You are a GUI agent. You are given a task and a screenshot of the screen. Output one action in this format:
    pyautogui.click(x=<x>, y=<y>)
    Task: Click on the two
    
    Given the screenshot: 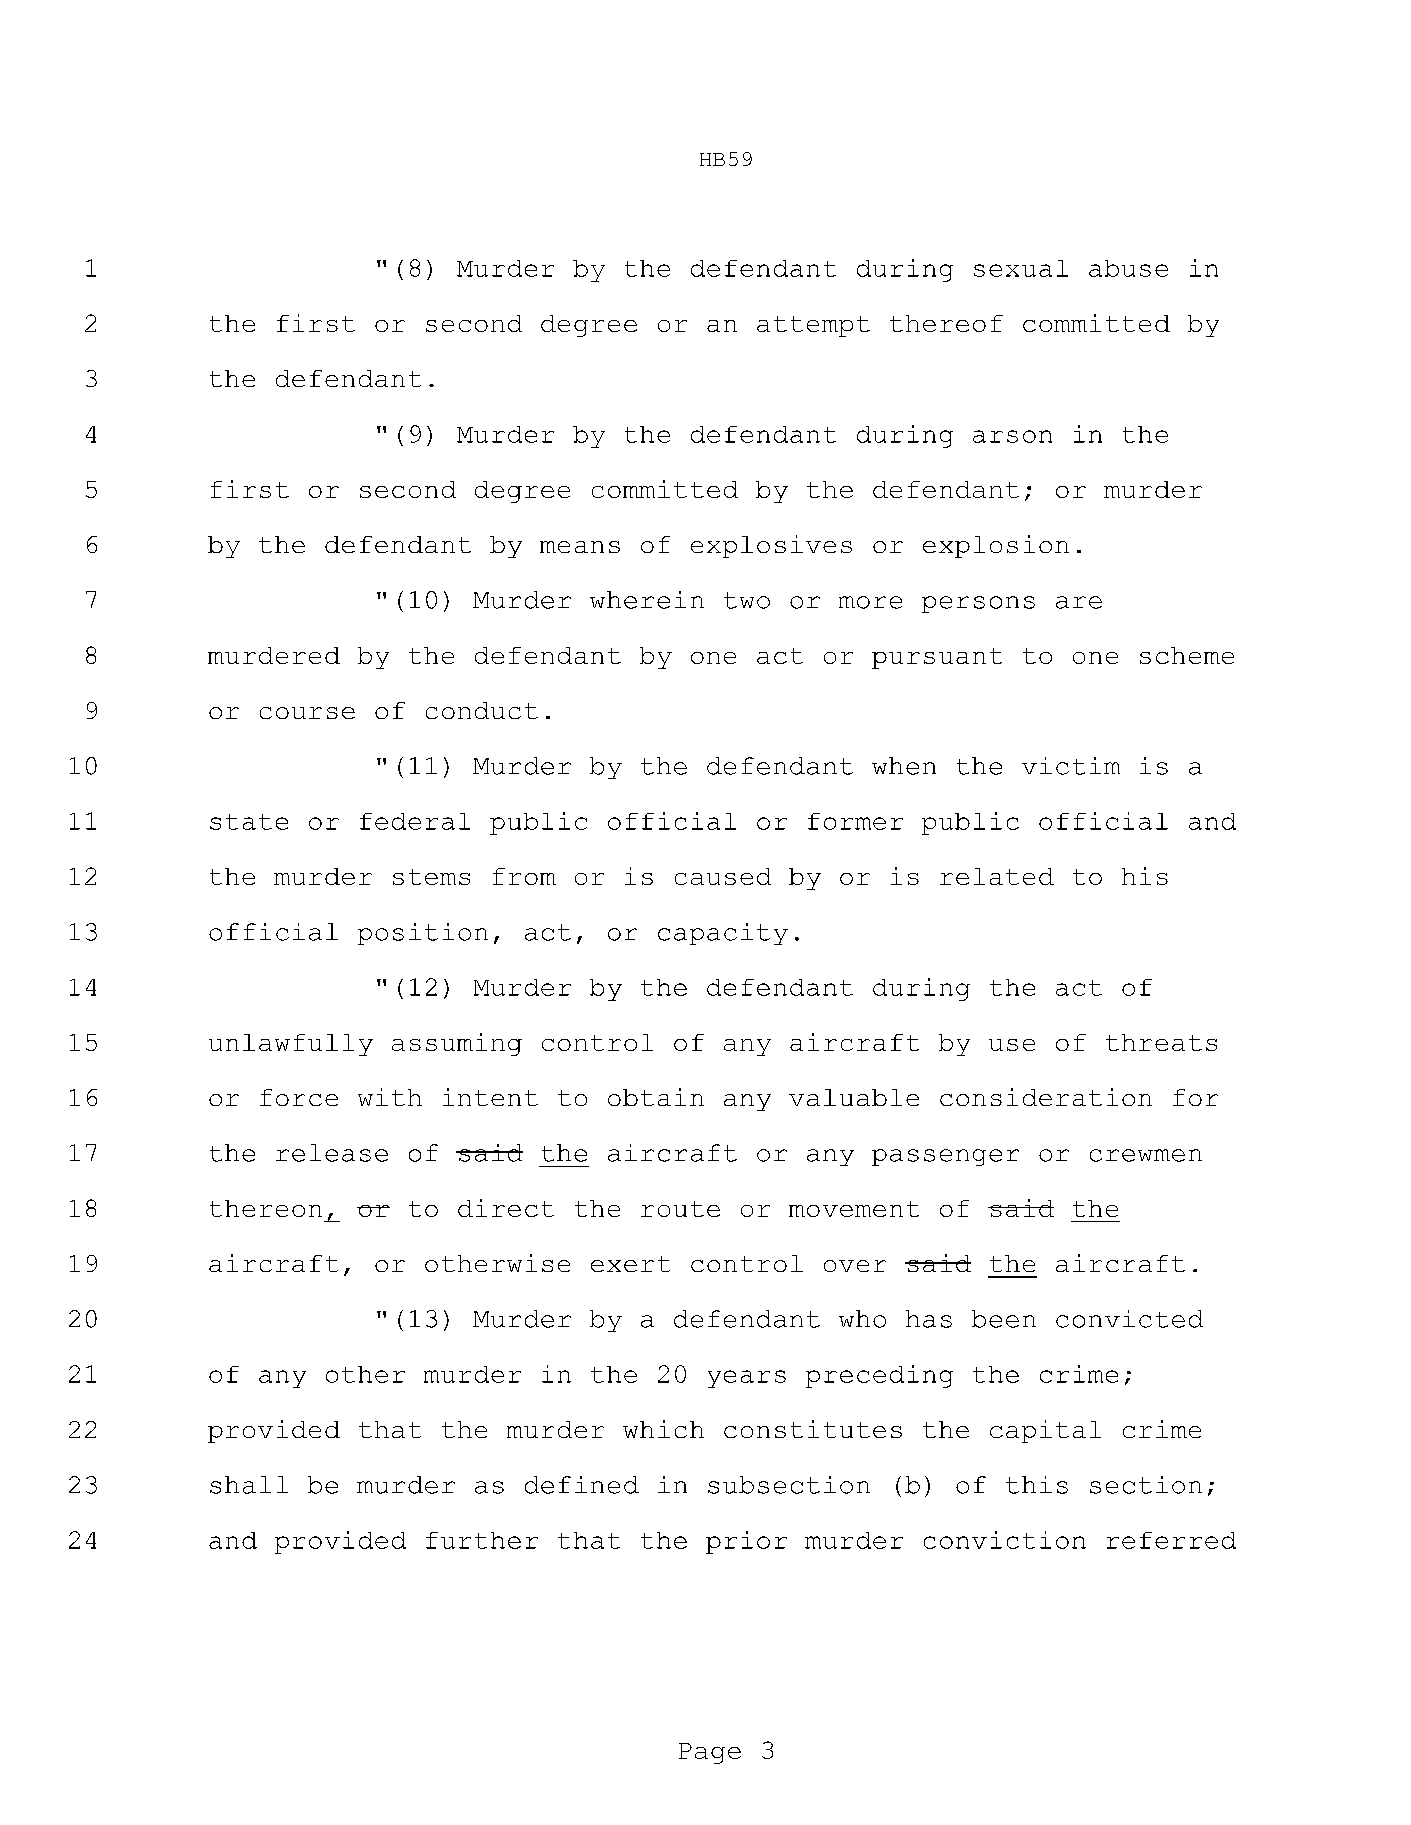 What is the action you would take?
    pyautogui.click(x=747, y=600)
